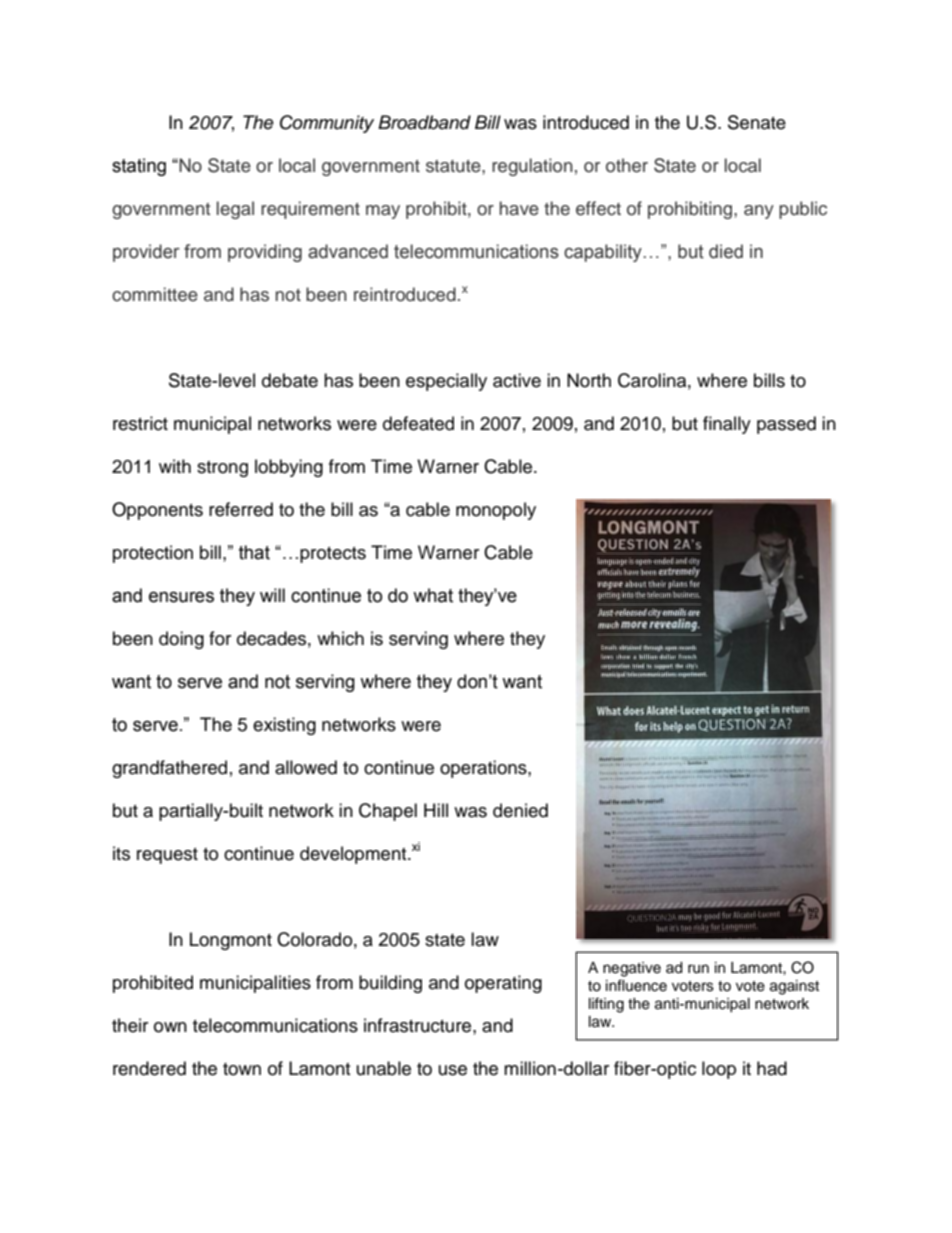 The height and width of the screenshot is (1233, 952). What do you see at coordinates (757, 122) in the screenshot?
I see `Senate` at bounding box center [757, 122].
